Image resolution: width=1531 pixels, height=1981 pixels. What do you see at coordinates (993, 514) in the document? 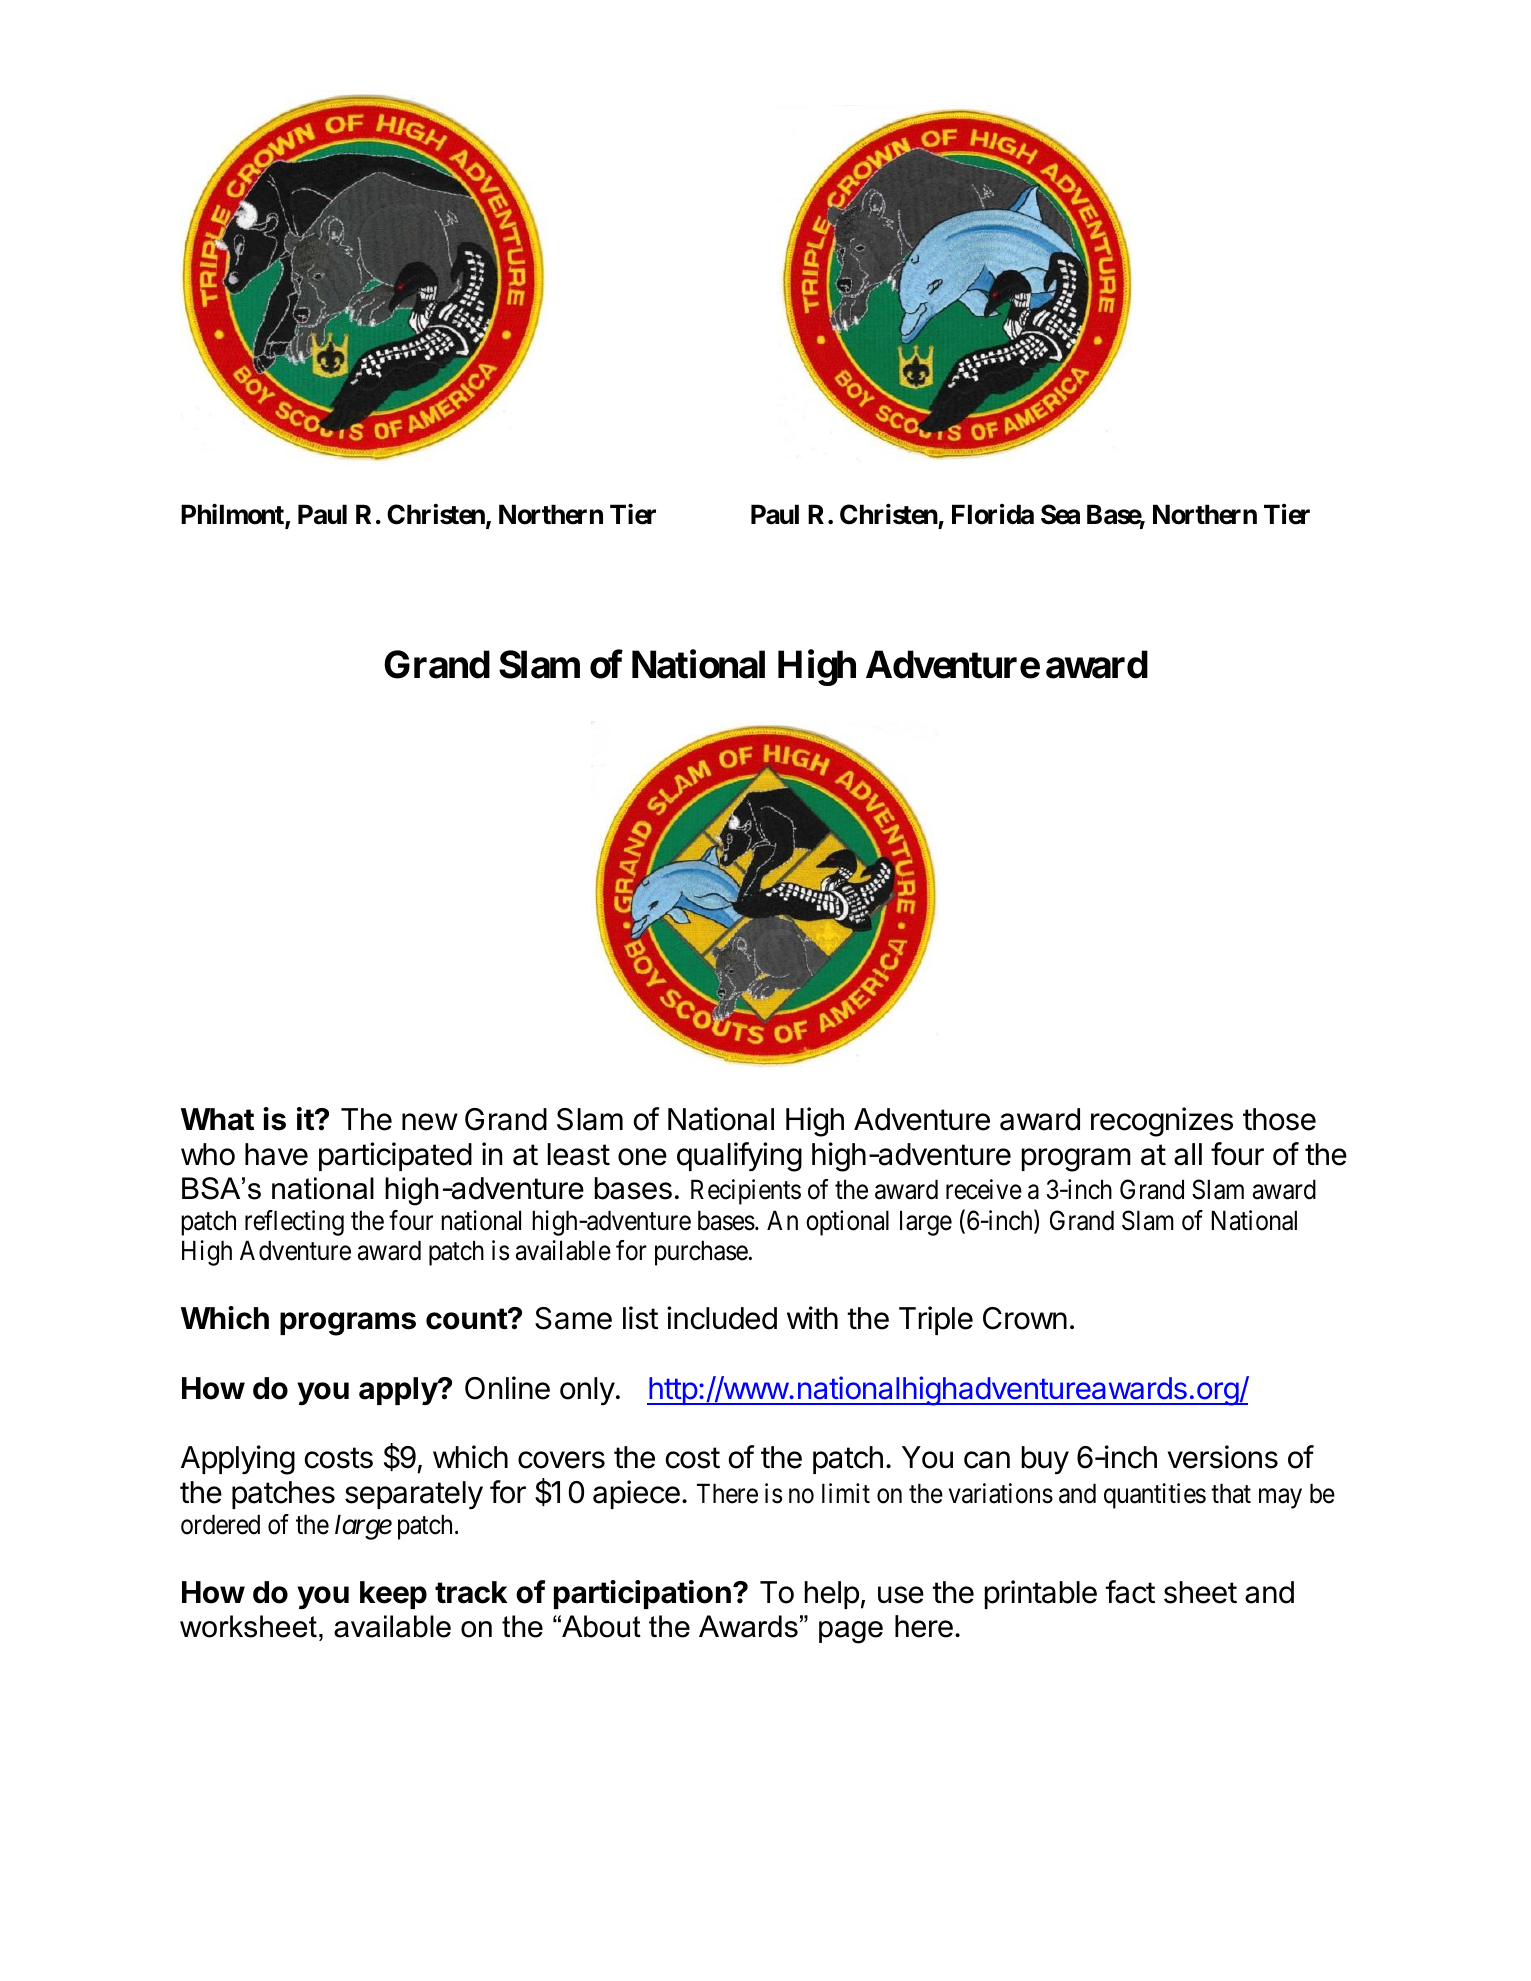
I see `Florida` at bounding box center [993, 514].
